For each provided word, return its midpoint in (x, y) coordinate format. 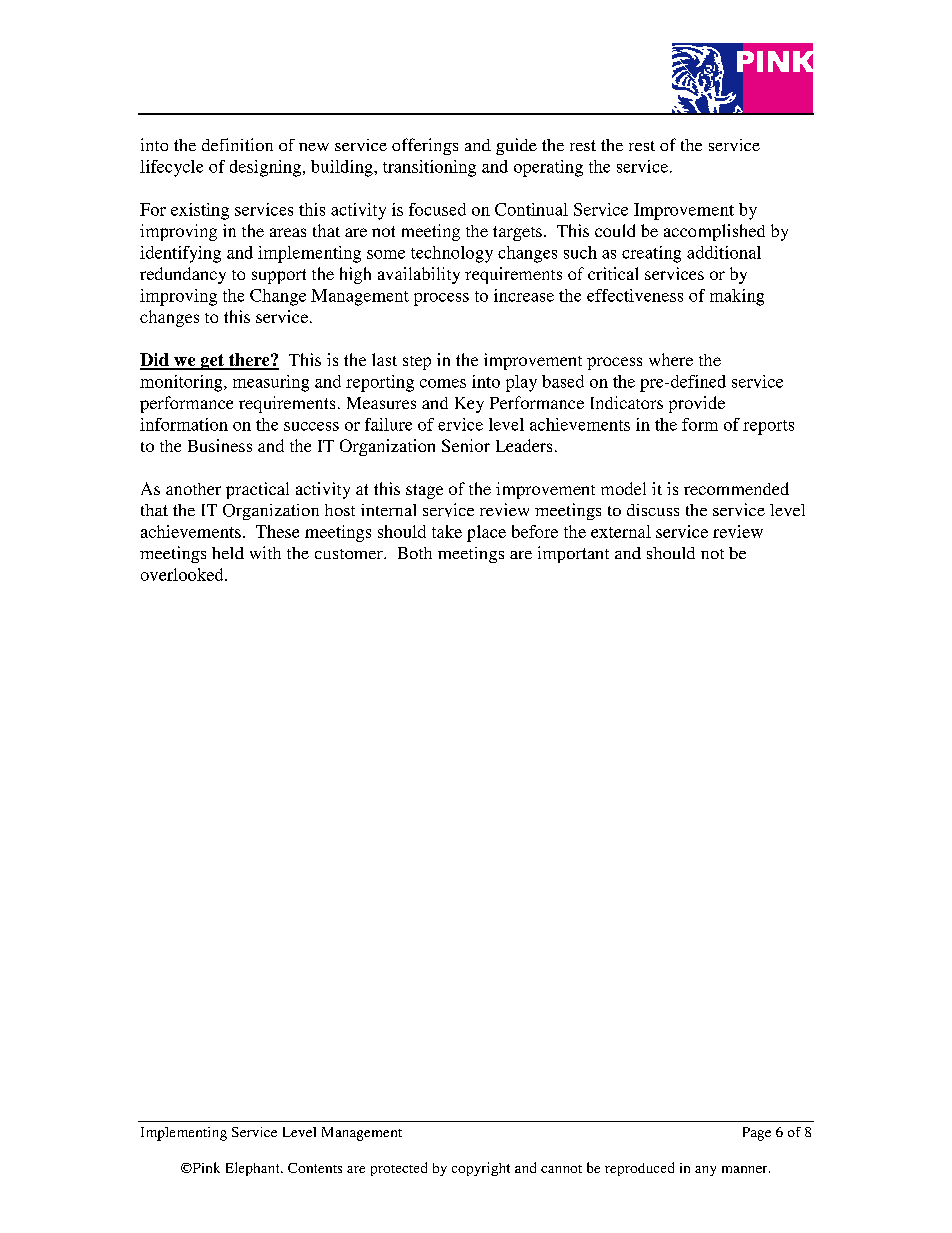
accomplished (714, 232)
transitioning (429, 168)
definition (237, 144)
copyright (481, 1169)
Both (415, 553)
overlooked (183, 574)
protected (399, 1169)
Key (469, 405)
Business (220, 445)
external (621, 531)
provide (697, 404)
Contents (315, 1168)
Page (757, 1134)
